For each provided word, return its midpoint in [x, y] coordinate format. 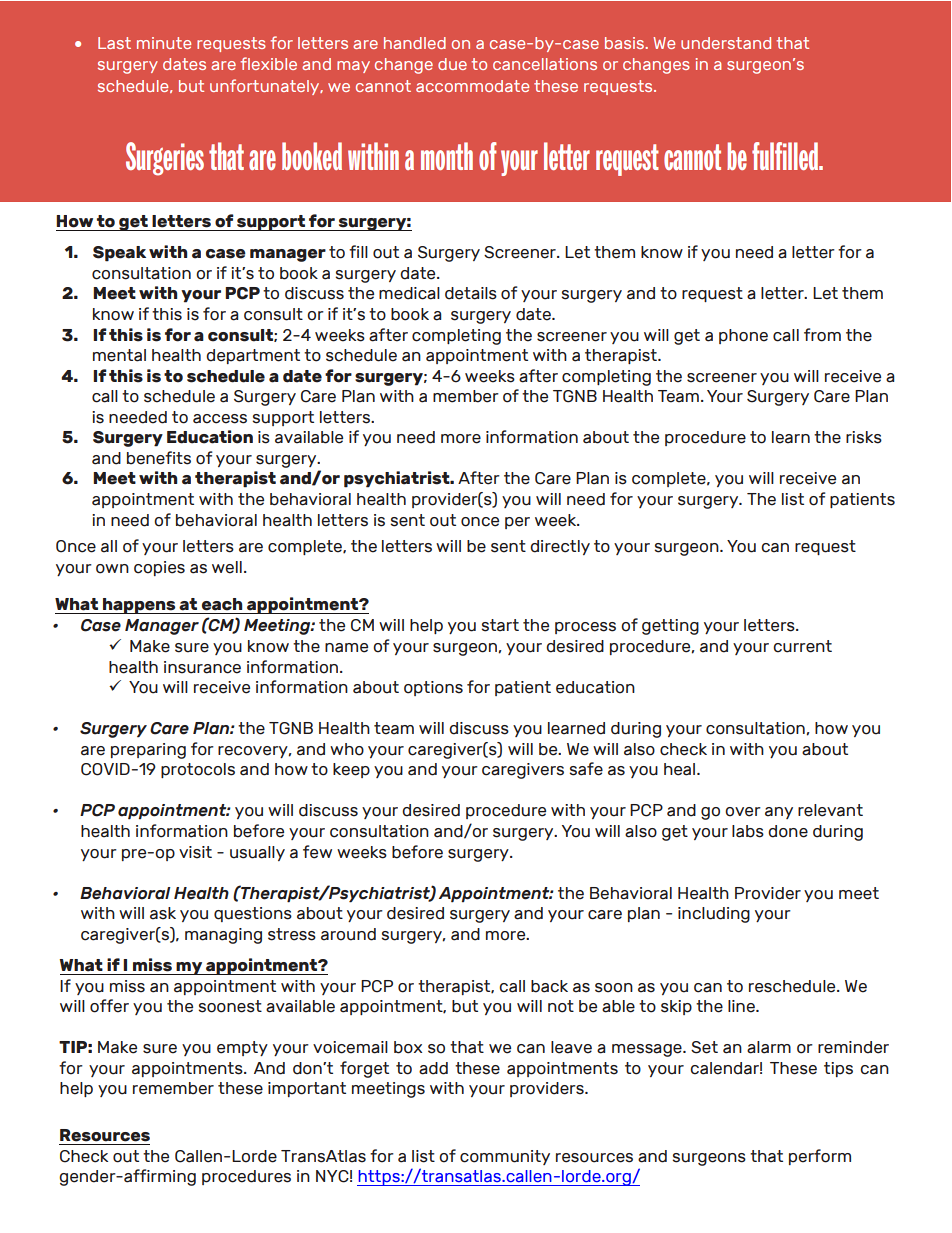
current [802, 646]
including [714, 915]
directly [560, 547]
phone [743, 336]
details [471, 293]
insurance [202, 667]
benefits [159, 458]
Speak [119, 254]
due [452, 64]
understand [726, 43]
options [433, 688]
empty [242, 1048]
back [549, 986]
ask [163, 913]
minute [164, 43]
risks [864, 437]
